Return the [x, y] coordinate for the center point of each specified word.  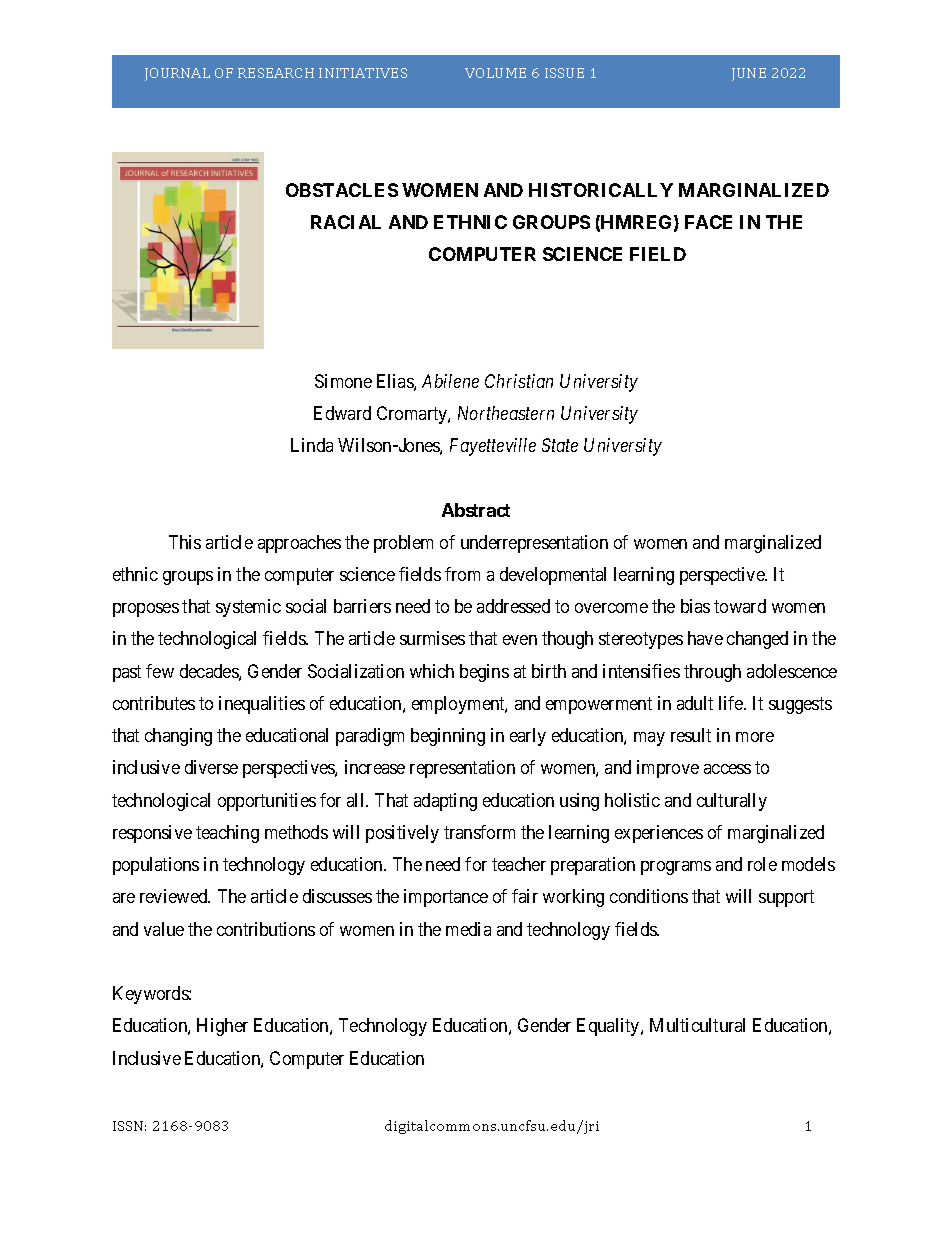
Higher [222, 1027]
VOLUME [495, 73]
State [560, 445]
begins [484, 673]
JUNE [749, 74]
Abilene [450, 381]
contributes [154, 703]
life [732, 703]
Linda [312, 445]
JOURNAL [177, 74]
